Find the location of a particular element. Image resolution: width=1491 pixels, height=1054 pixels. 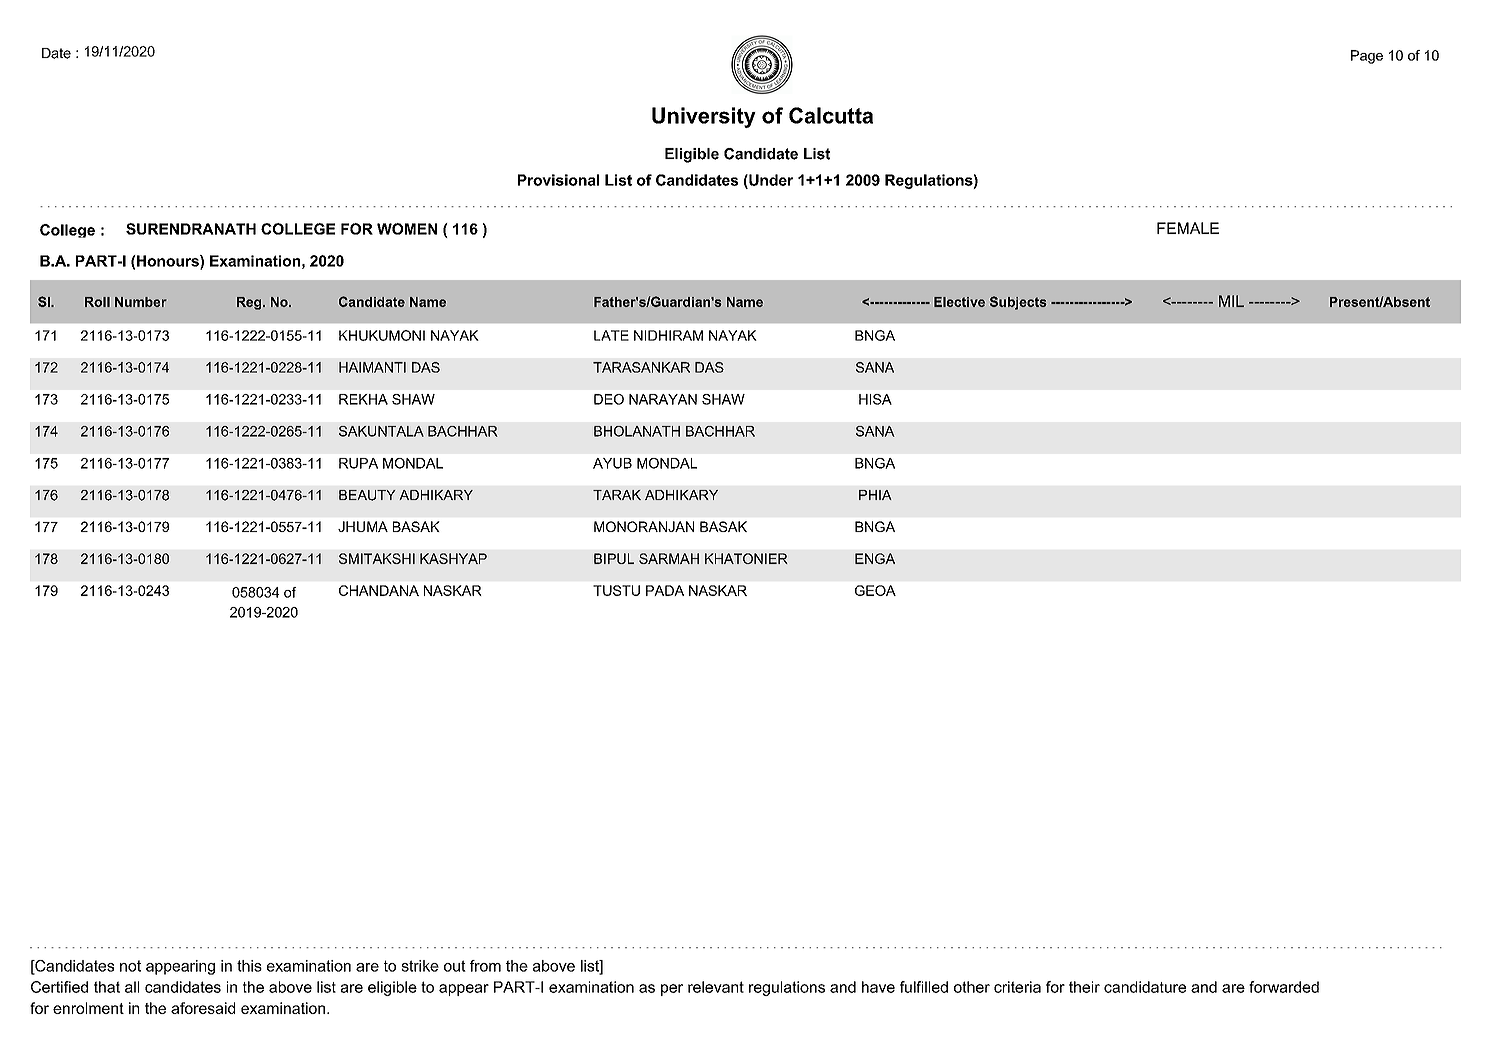

relevant is located at coordinates (716, 987).
